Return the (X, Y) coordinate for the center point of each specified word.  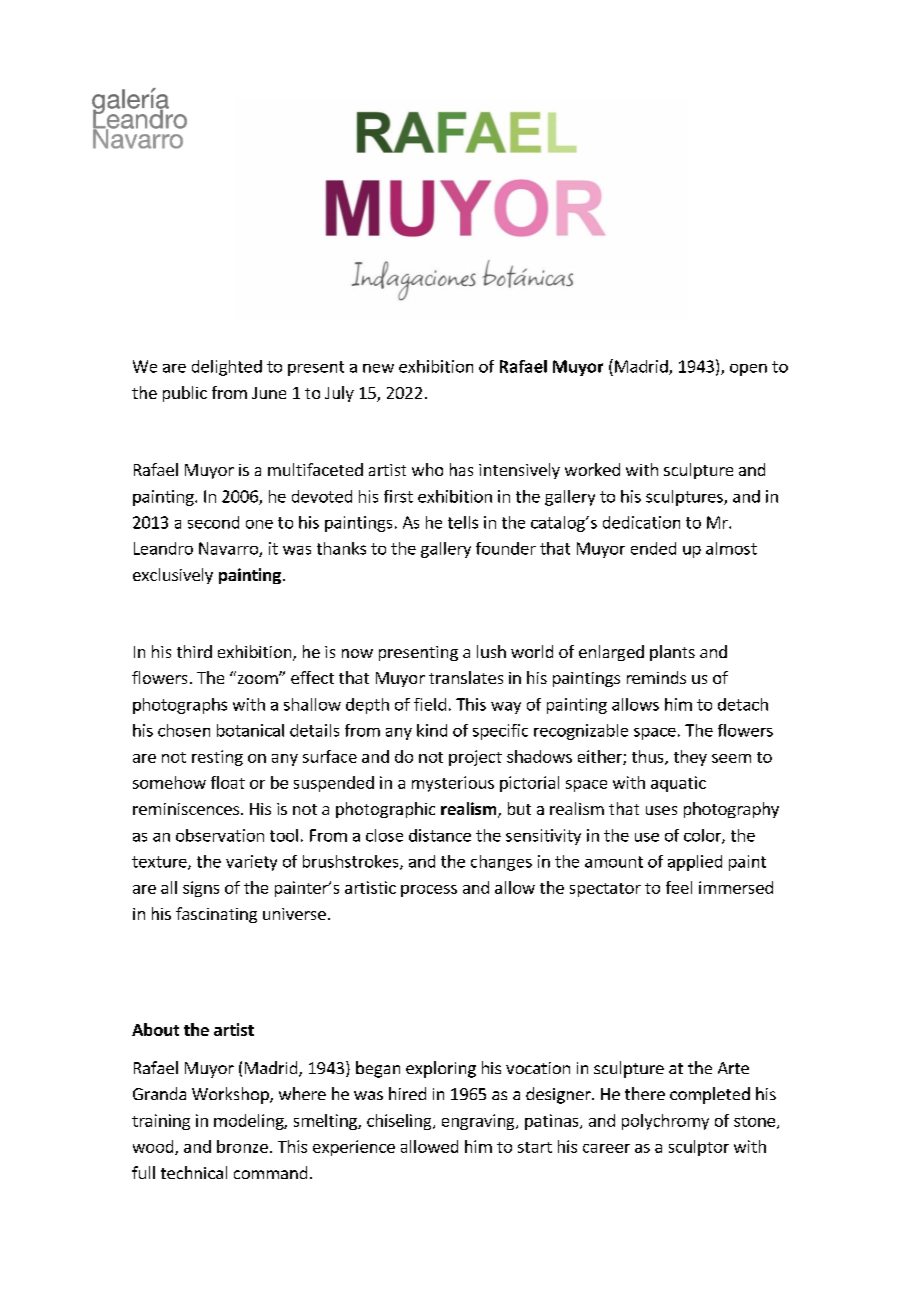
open (748, 370)
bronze (242, 1146)
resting (217, 758)
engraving (479, 1122)
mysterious (453, 784)
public (185, 394)
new (378, 368)
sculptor (699, 1148)
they (690, 758)
